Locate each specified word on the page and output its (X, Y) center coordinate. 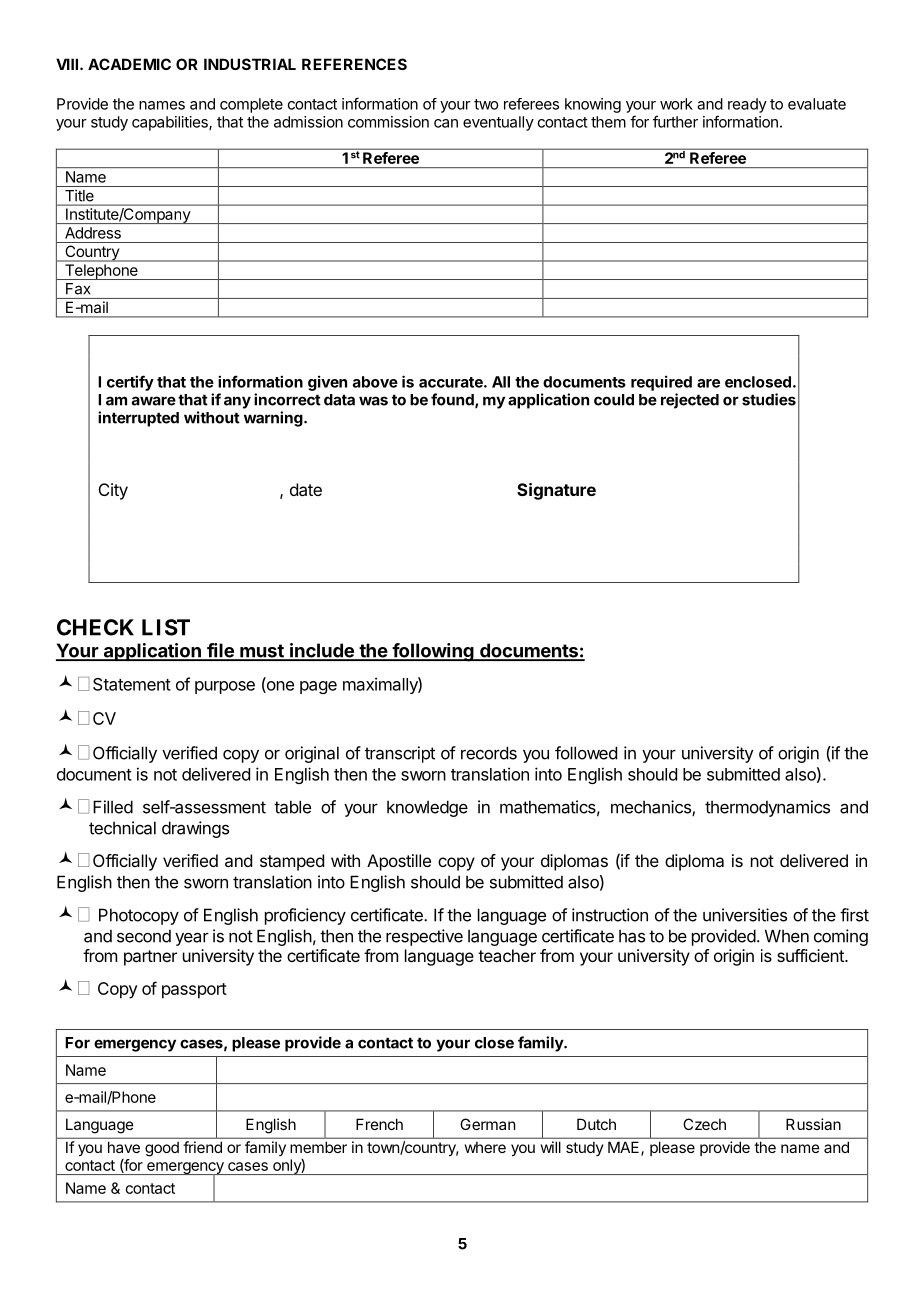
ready (747, 105)
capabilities (171, 123)
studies (769, 399)
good (162, 1149)
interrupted (138, 419)
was (373, 401)
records (489, 753)
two (486, 104)
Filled (113, 807)
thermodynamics (767, 808)
